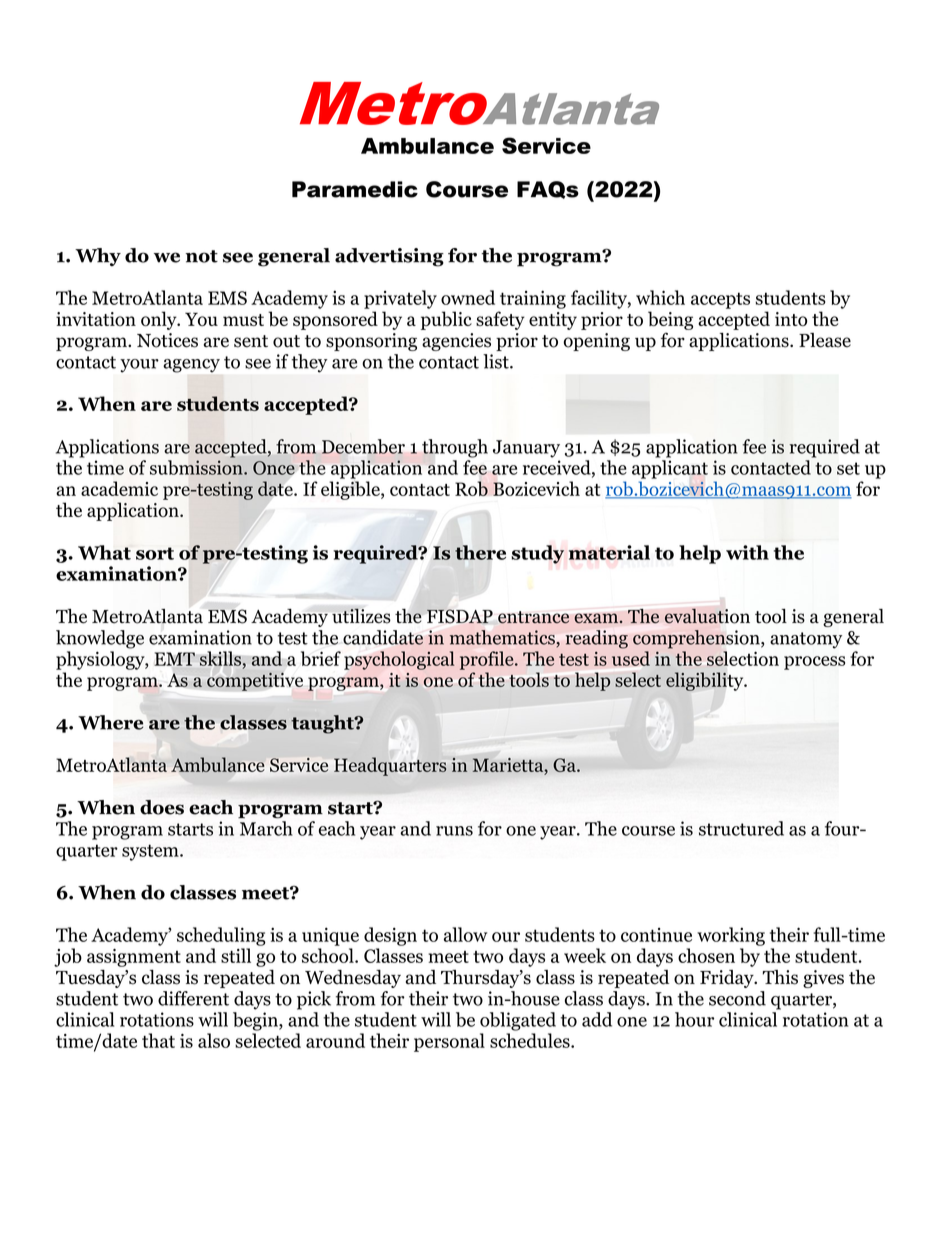  What do you see at coordinates (707, 616) in the image?
I see `evaluation` at bounding box center [707, 616].
